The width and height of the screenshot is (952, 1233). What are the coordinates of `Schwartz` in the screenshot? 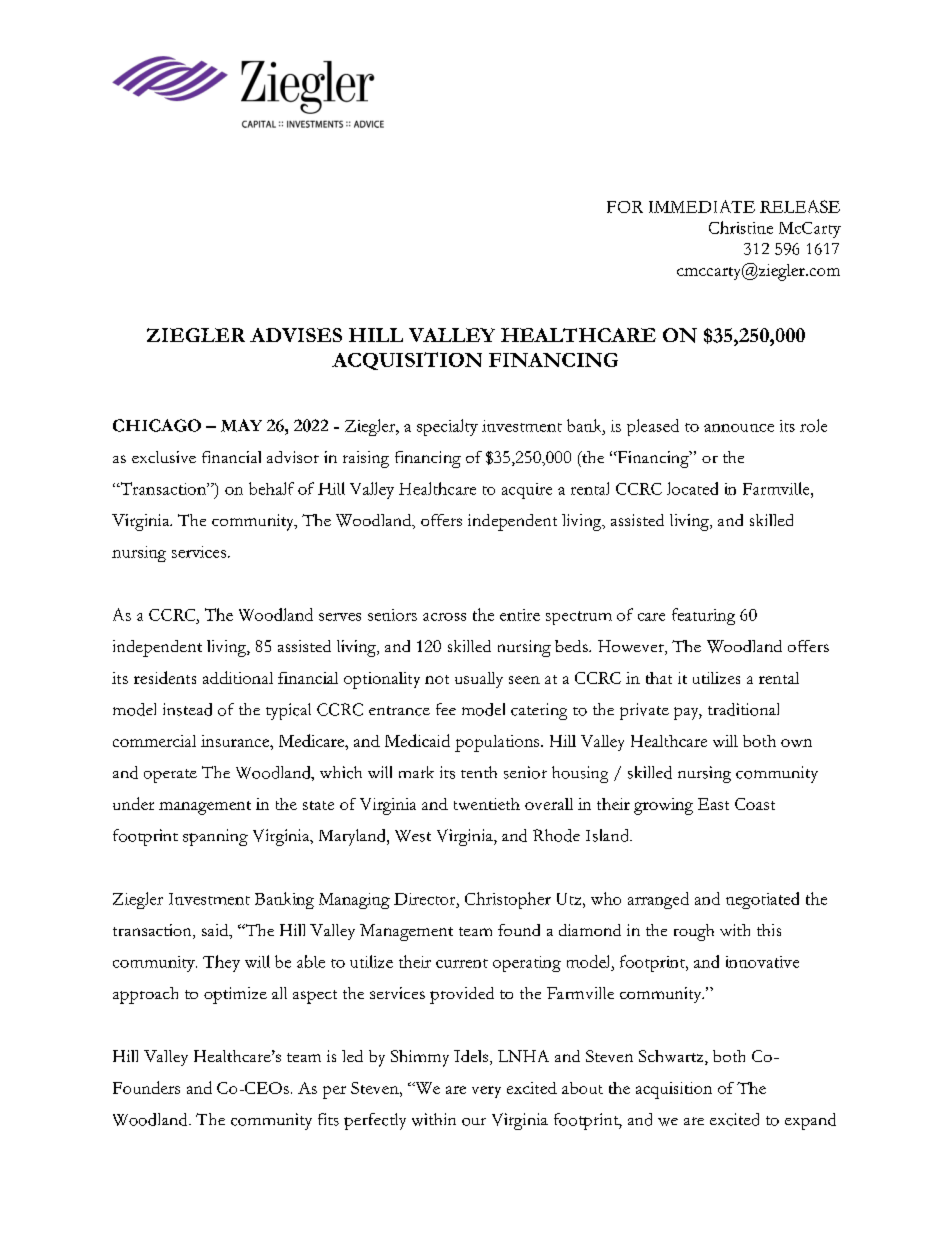 It's located at (672, 1057).
